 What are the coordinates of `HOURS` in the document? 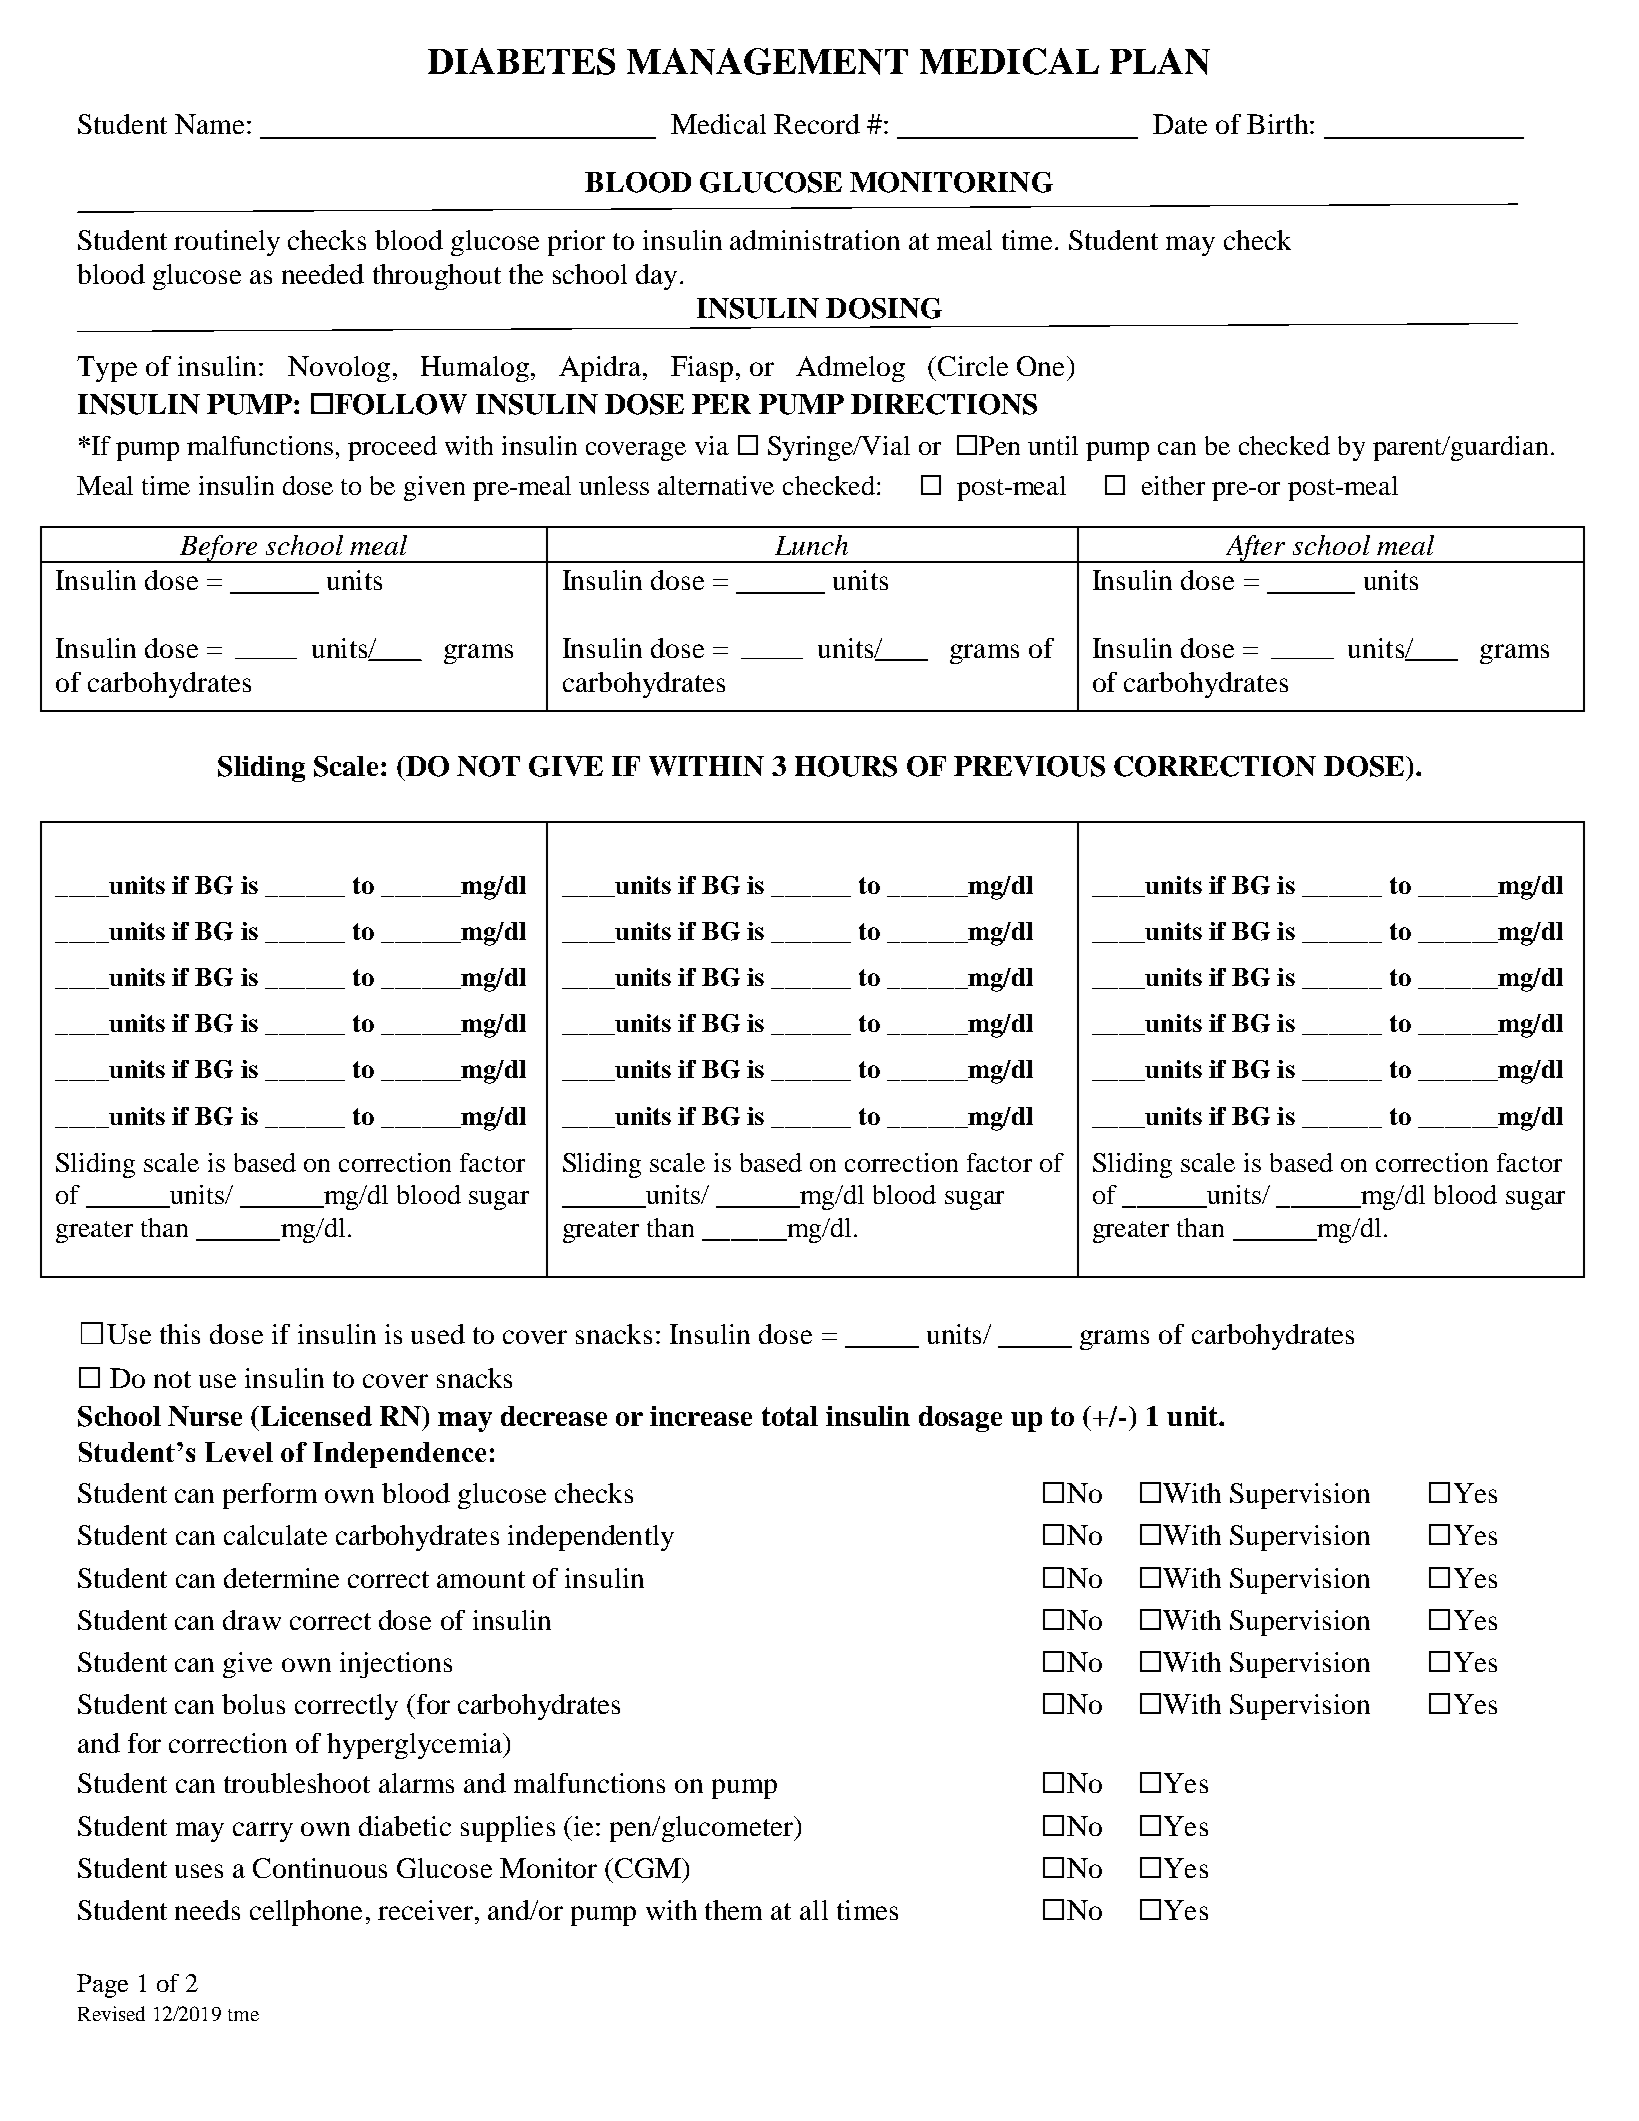 It's located at (846, 766).
